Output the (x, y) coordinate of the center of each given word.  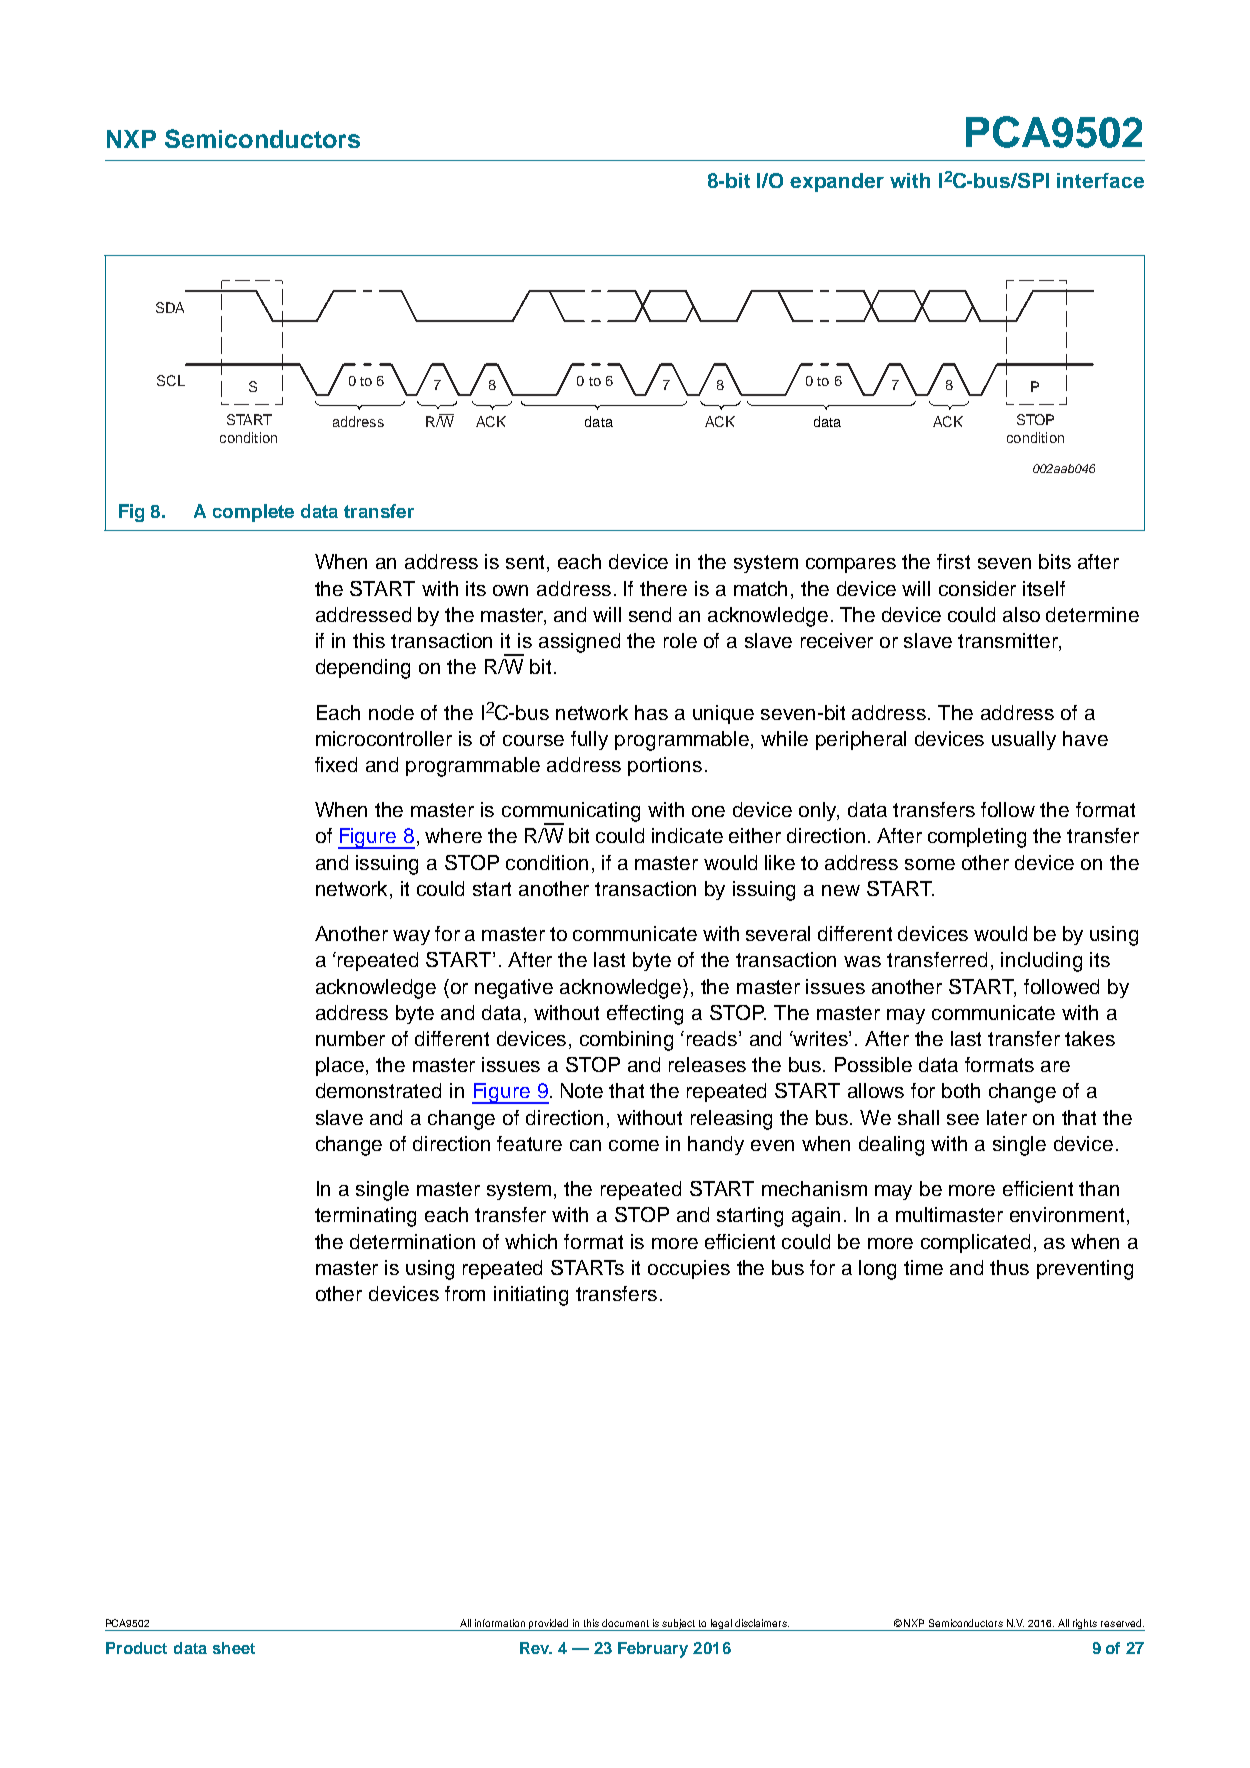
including (1041, 962)
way (411, 937)
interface (1100, 180)
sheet (234, 1648)
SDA (170, 307)
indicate (687, 835)
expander (837, 182)
